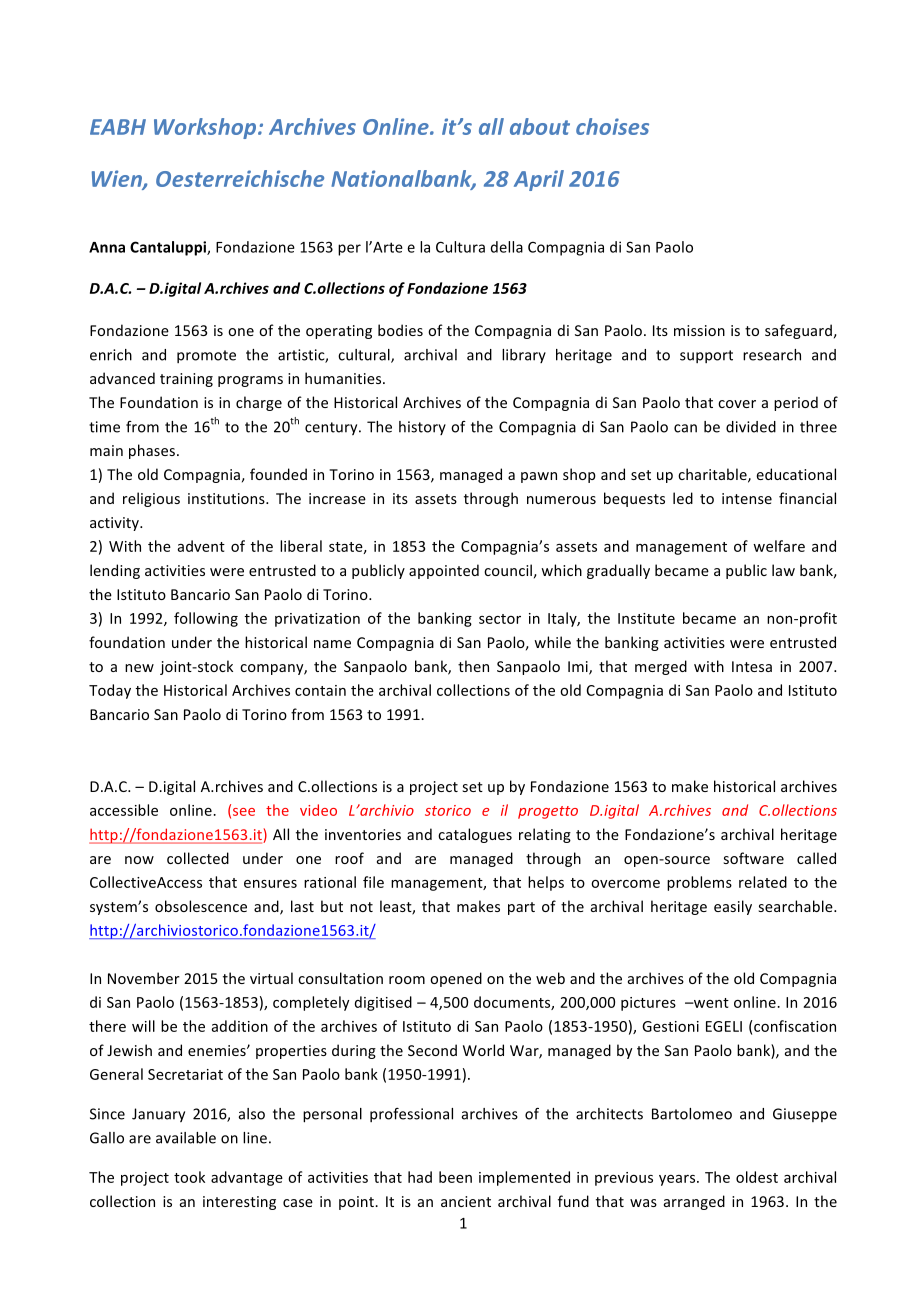 Image resolution: width=924 pixels, height=1308 pixels. What do you see at coordinates (737, 404) in the page?
I see `cover` at bounding box center [737, 404].
